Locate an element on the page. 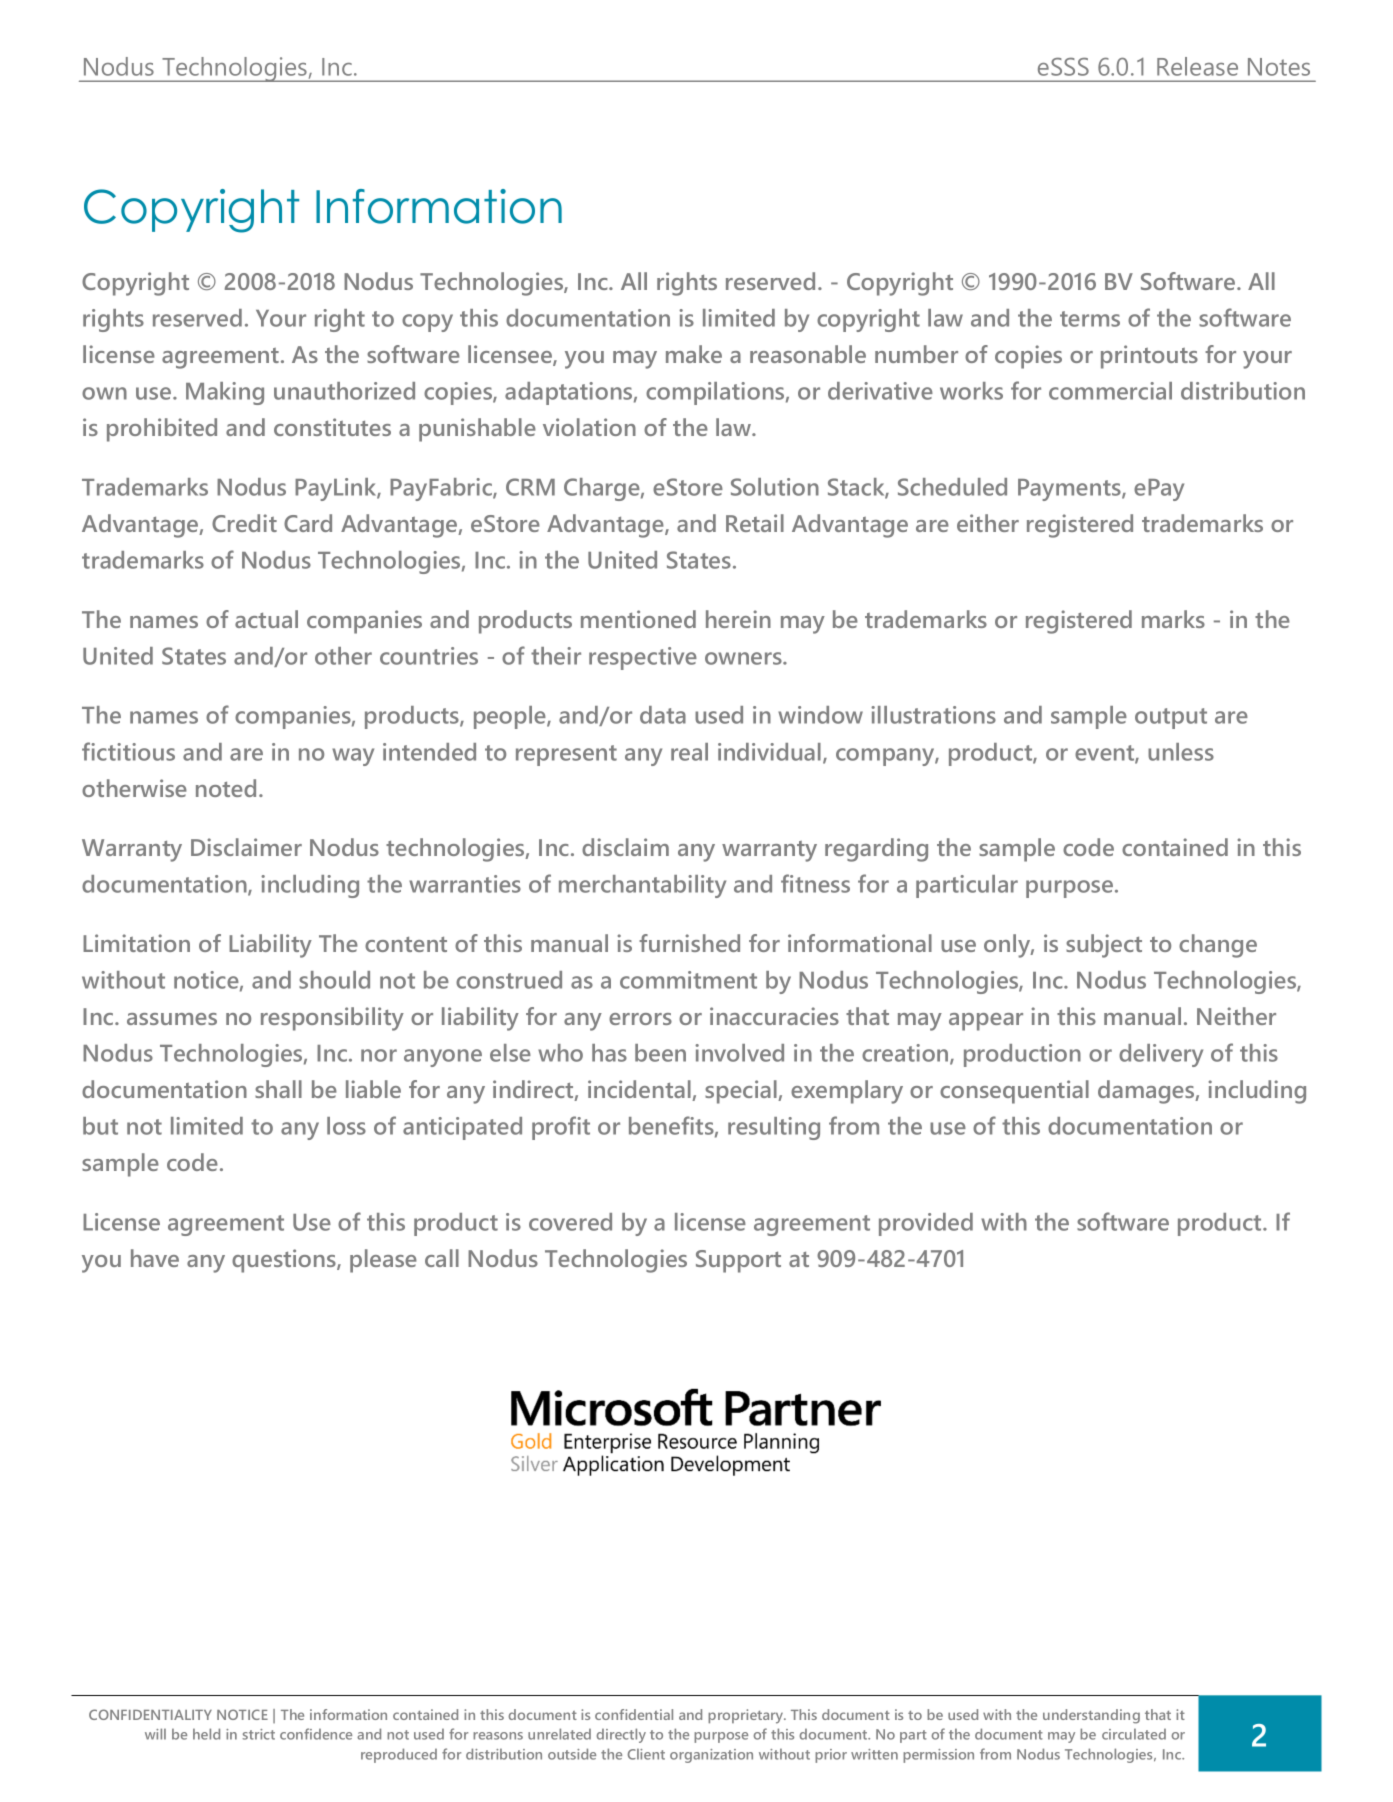  make is located at coordinates (694, 354).
